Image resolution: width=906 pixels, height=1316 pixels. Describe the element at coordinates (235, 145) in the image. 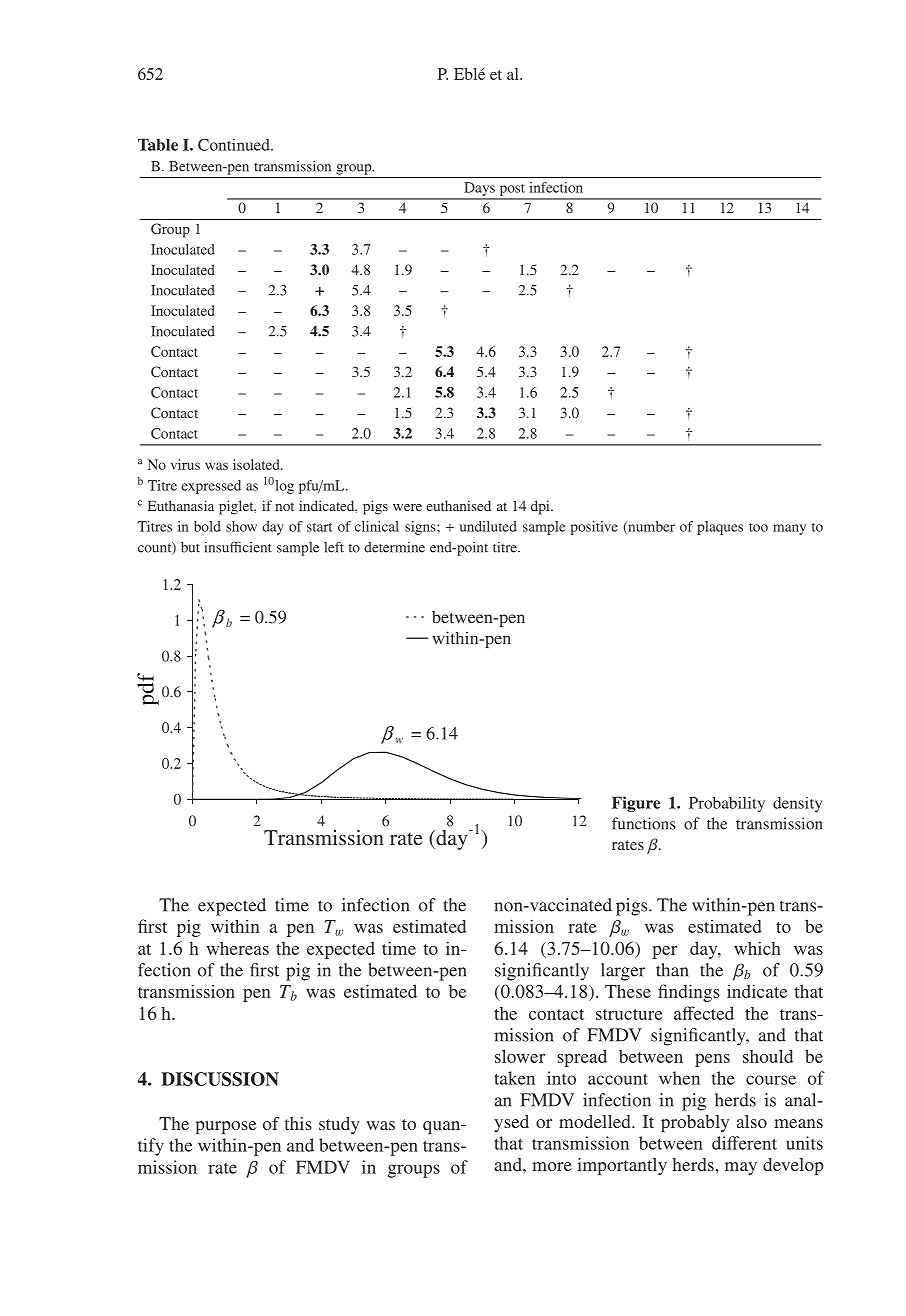

I see `Continued` at that location.
